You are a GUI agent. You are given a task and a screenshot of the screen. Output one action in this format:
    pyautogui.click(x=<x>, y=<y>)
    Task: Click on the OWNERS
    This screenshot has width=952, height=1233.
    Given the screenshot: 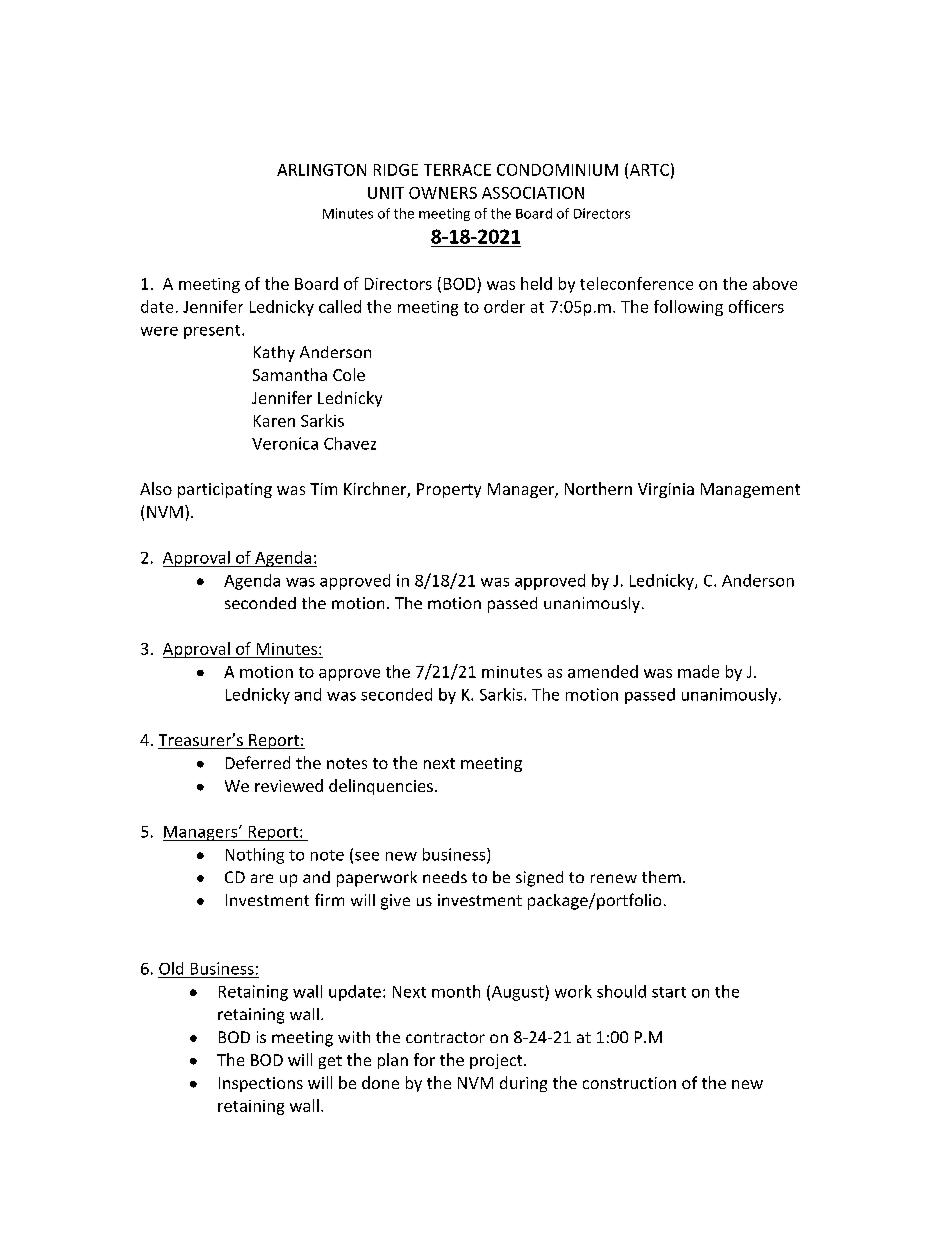 What is the action you would take?
    pyautogui.click(x=443, y=193)
